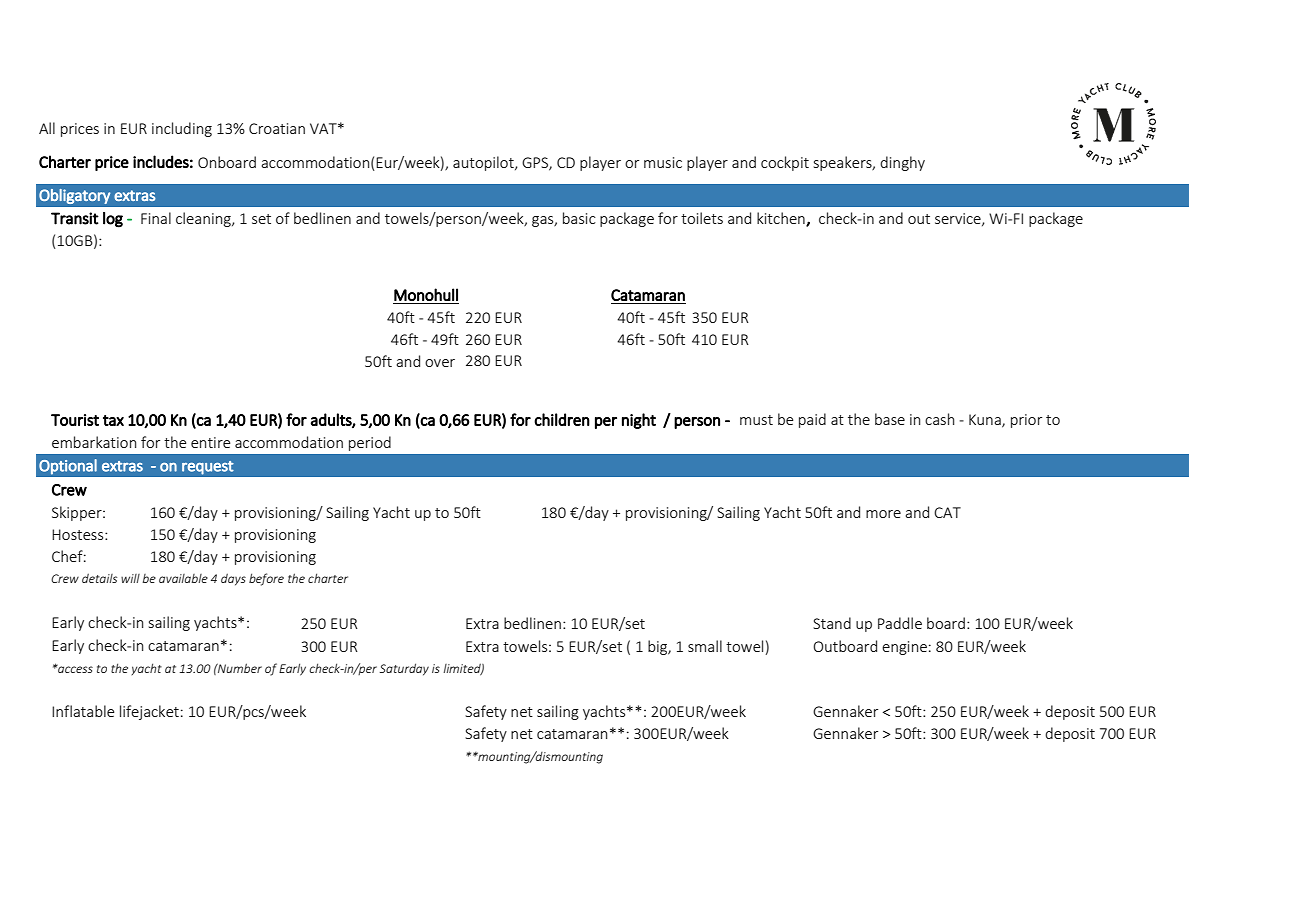 This page has width=1308, height=924. Describe the element at coordinates (902, 163) in the page. I see `dinghy` at that location.
